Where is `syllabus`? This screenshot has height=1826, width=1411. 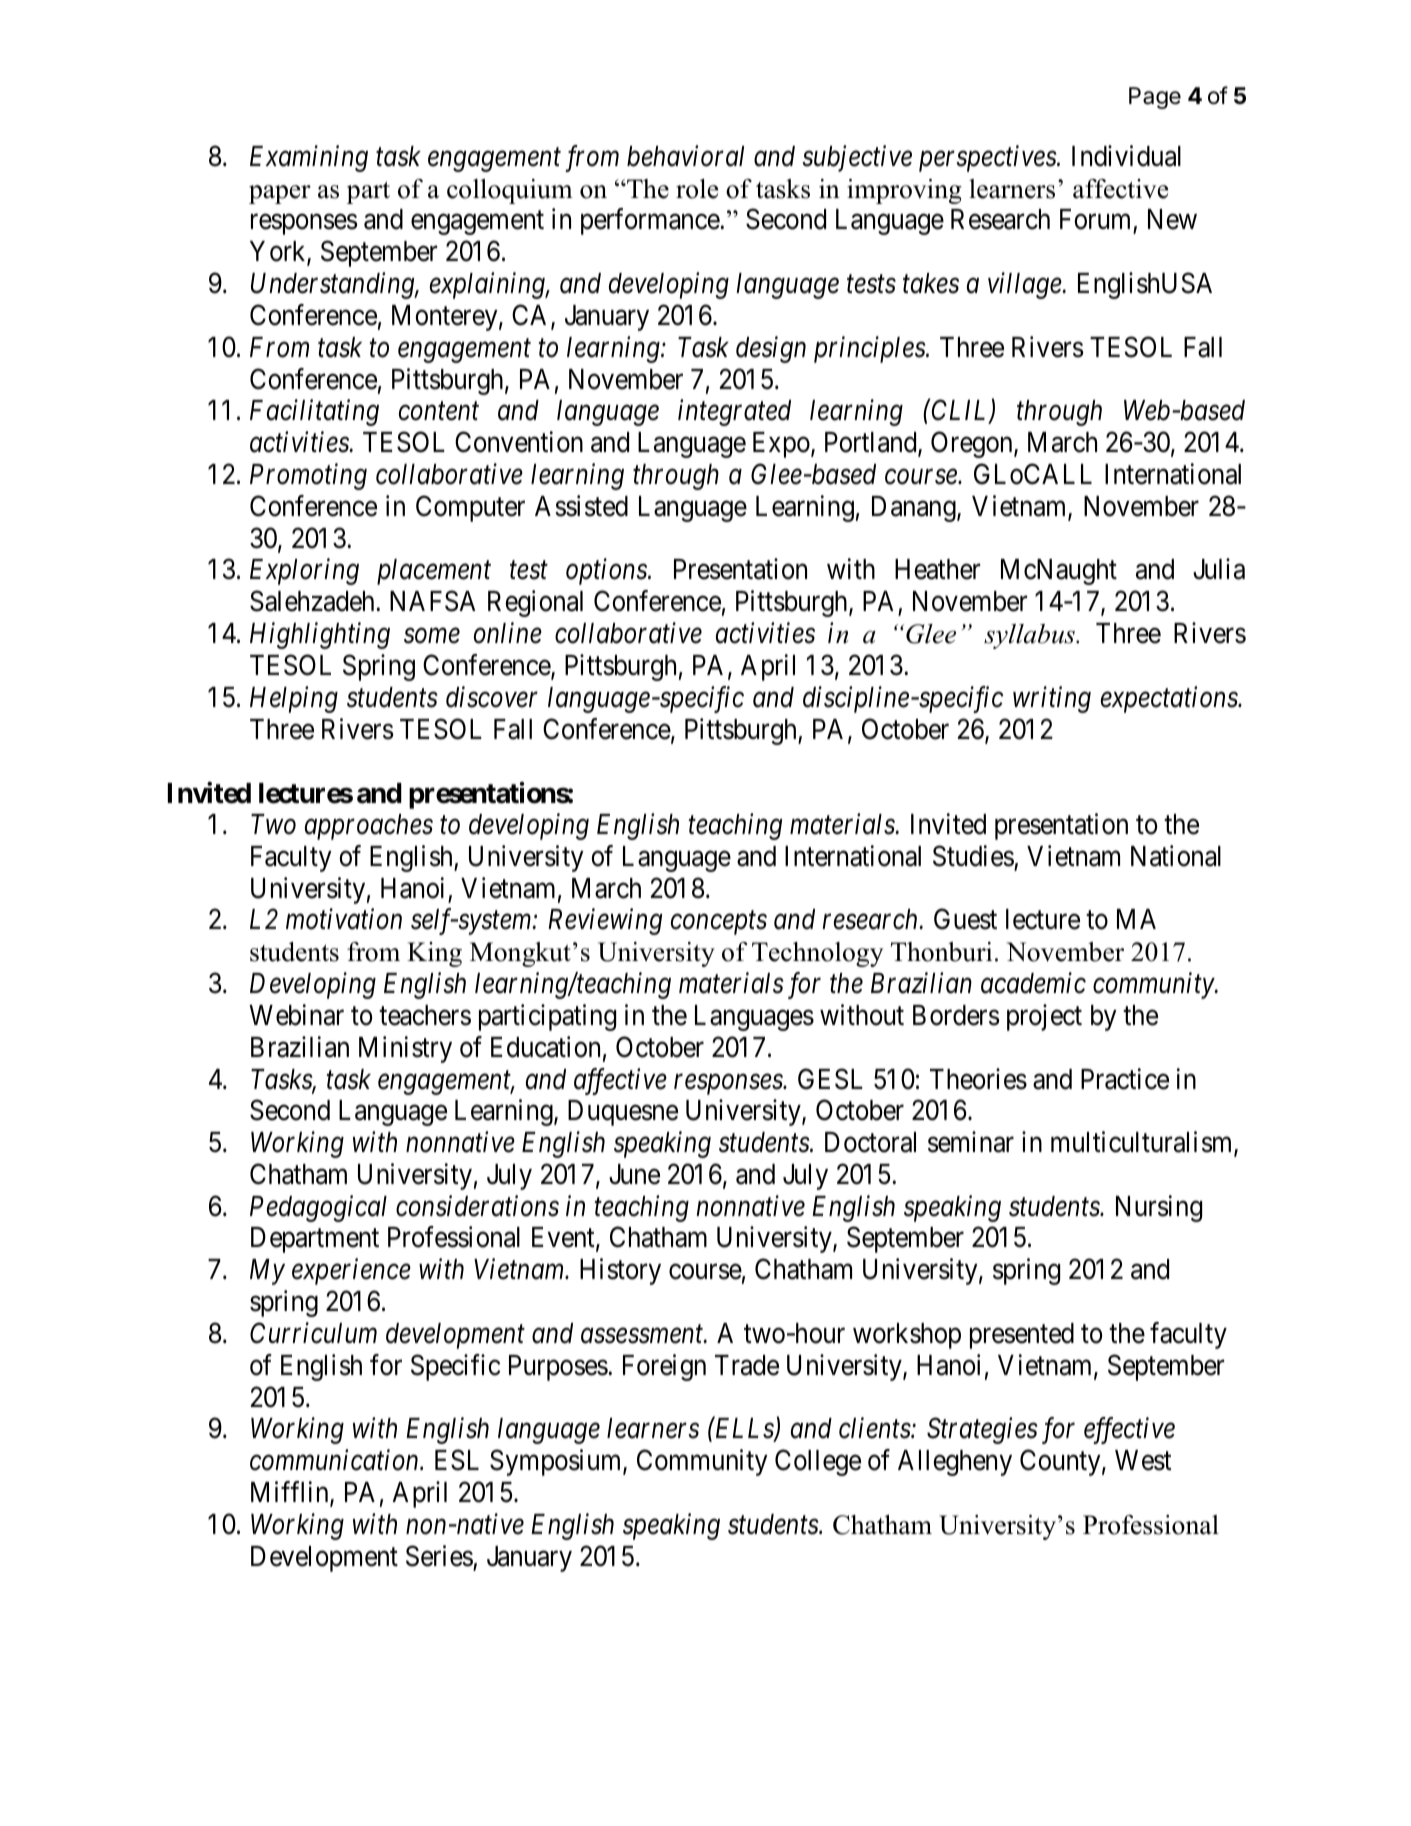
syllabus is located at coordinates (1030, 636).
